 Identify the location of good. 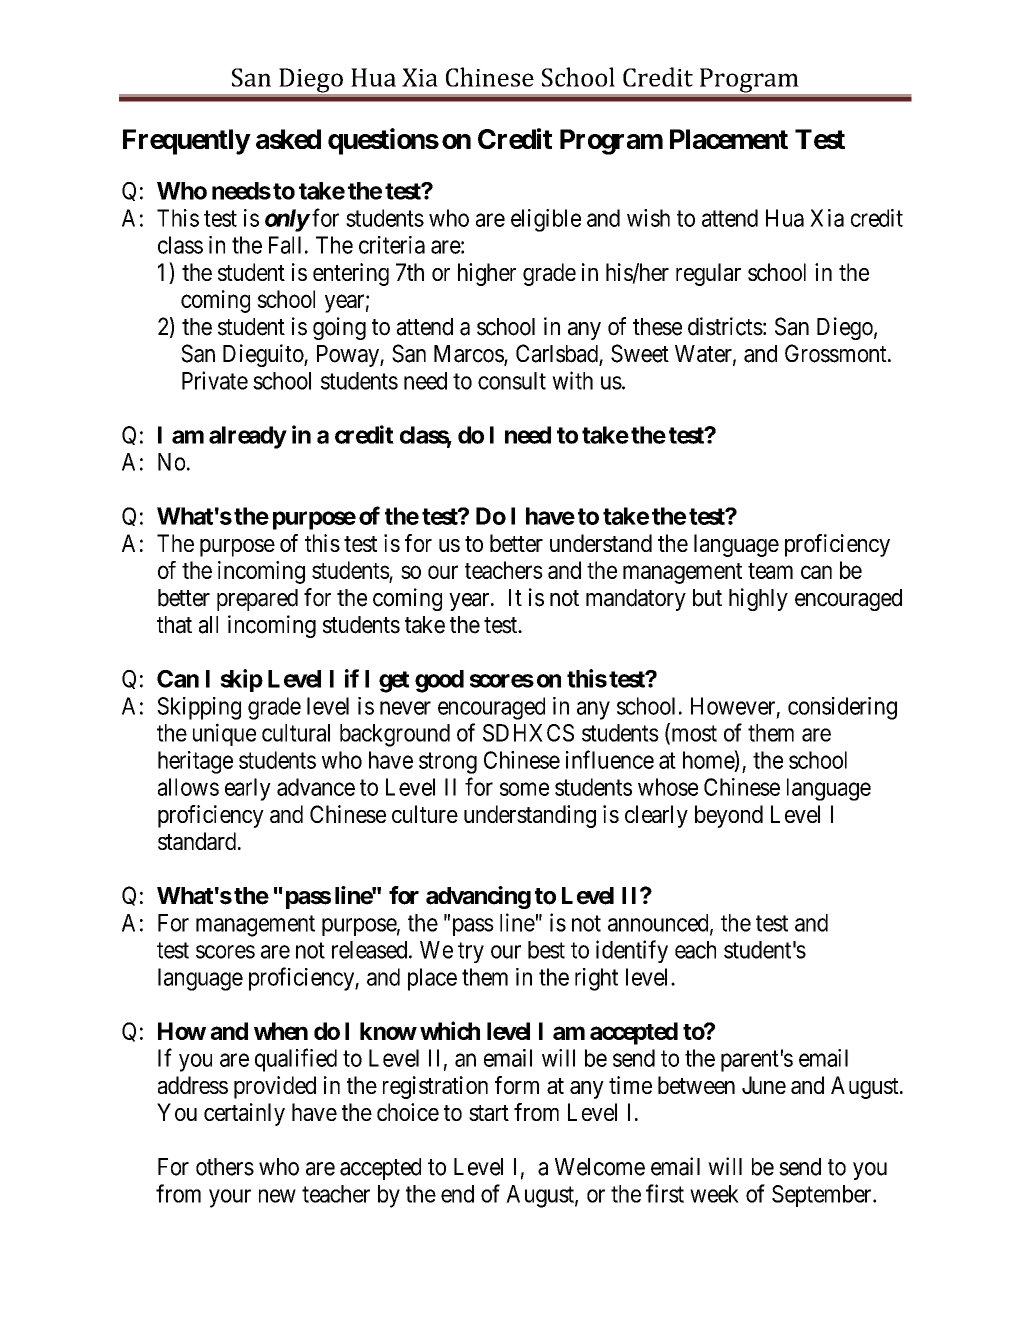
(439, 681).
